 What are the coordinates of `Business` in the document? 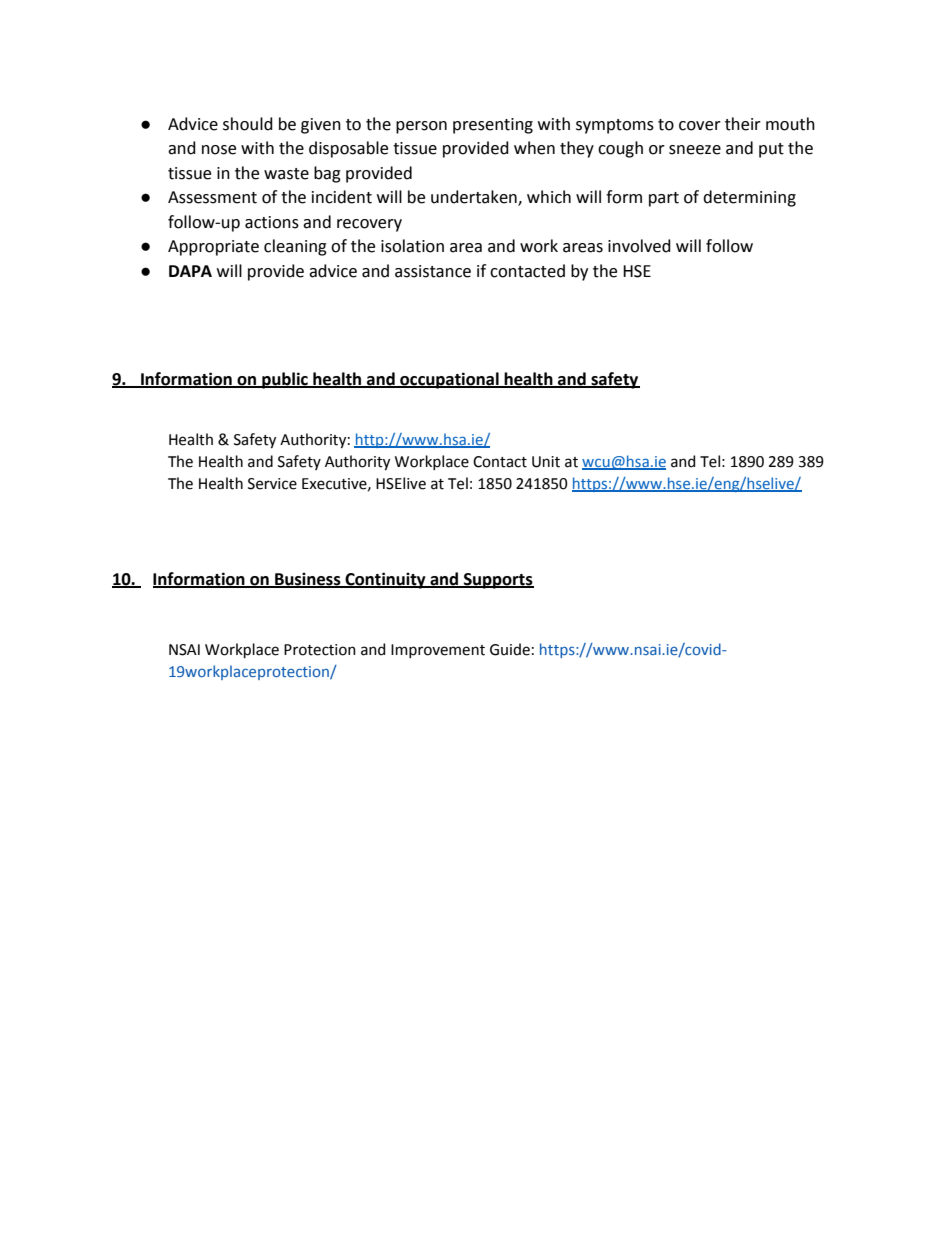 It's located at (308, 580).
